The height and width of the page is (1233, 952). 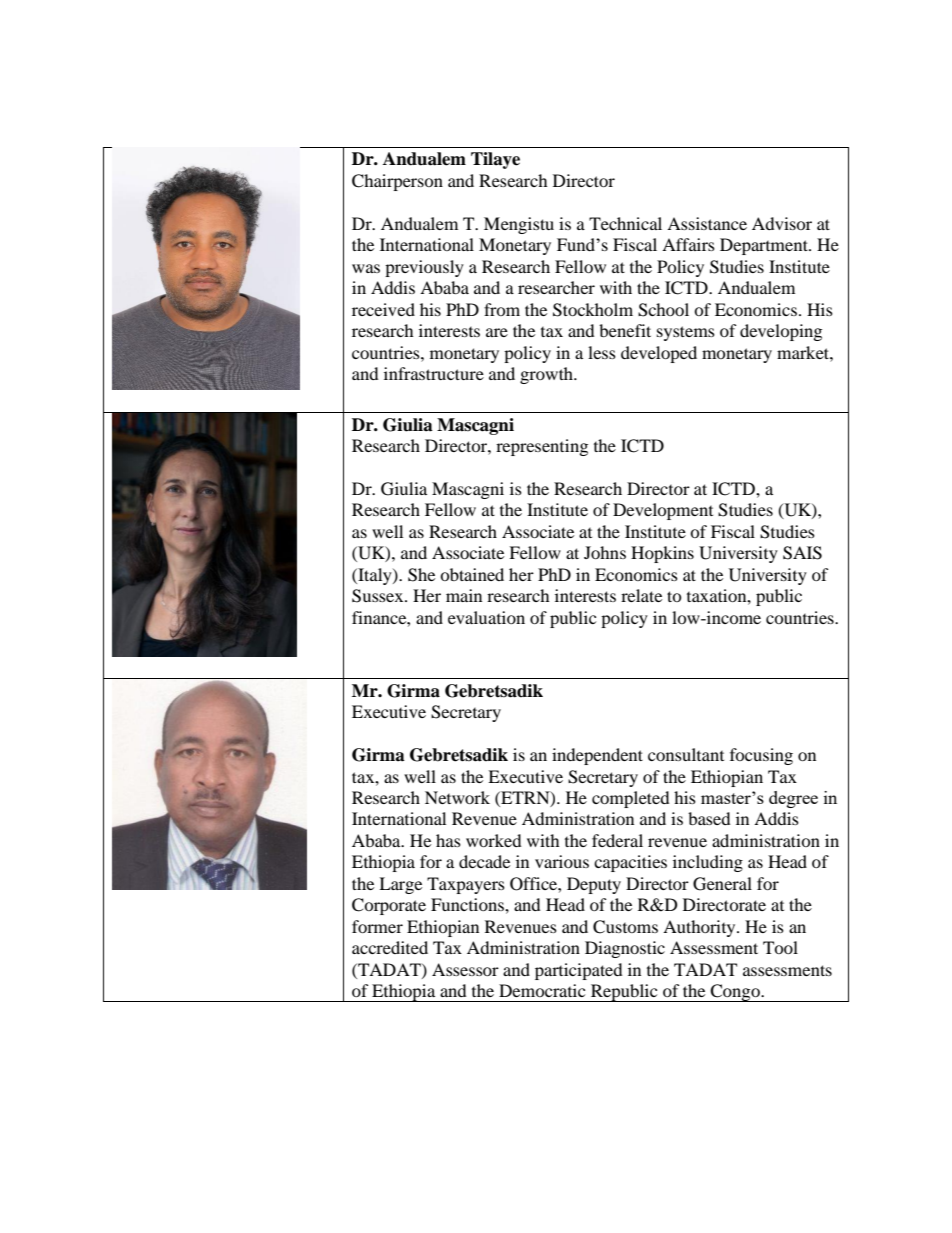 I want to click on She, so click(x=421, y=575).
